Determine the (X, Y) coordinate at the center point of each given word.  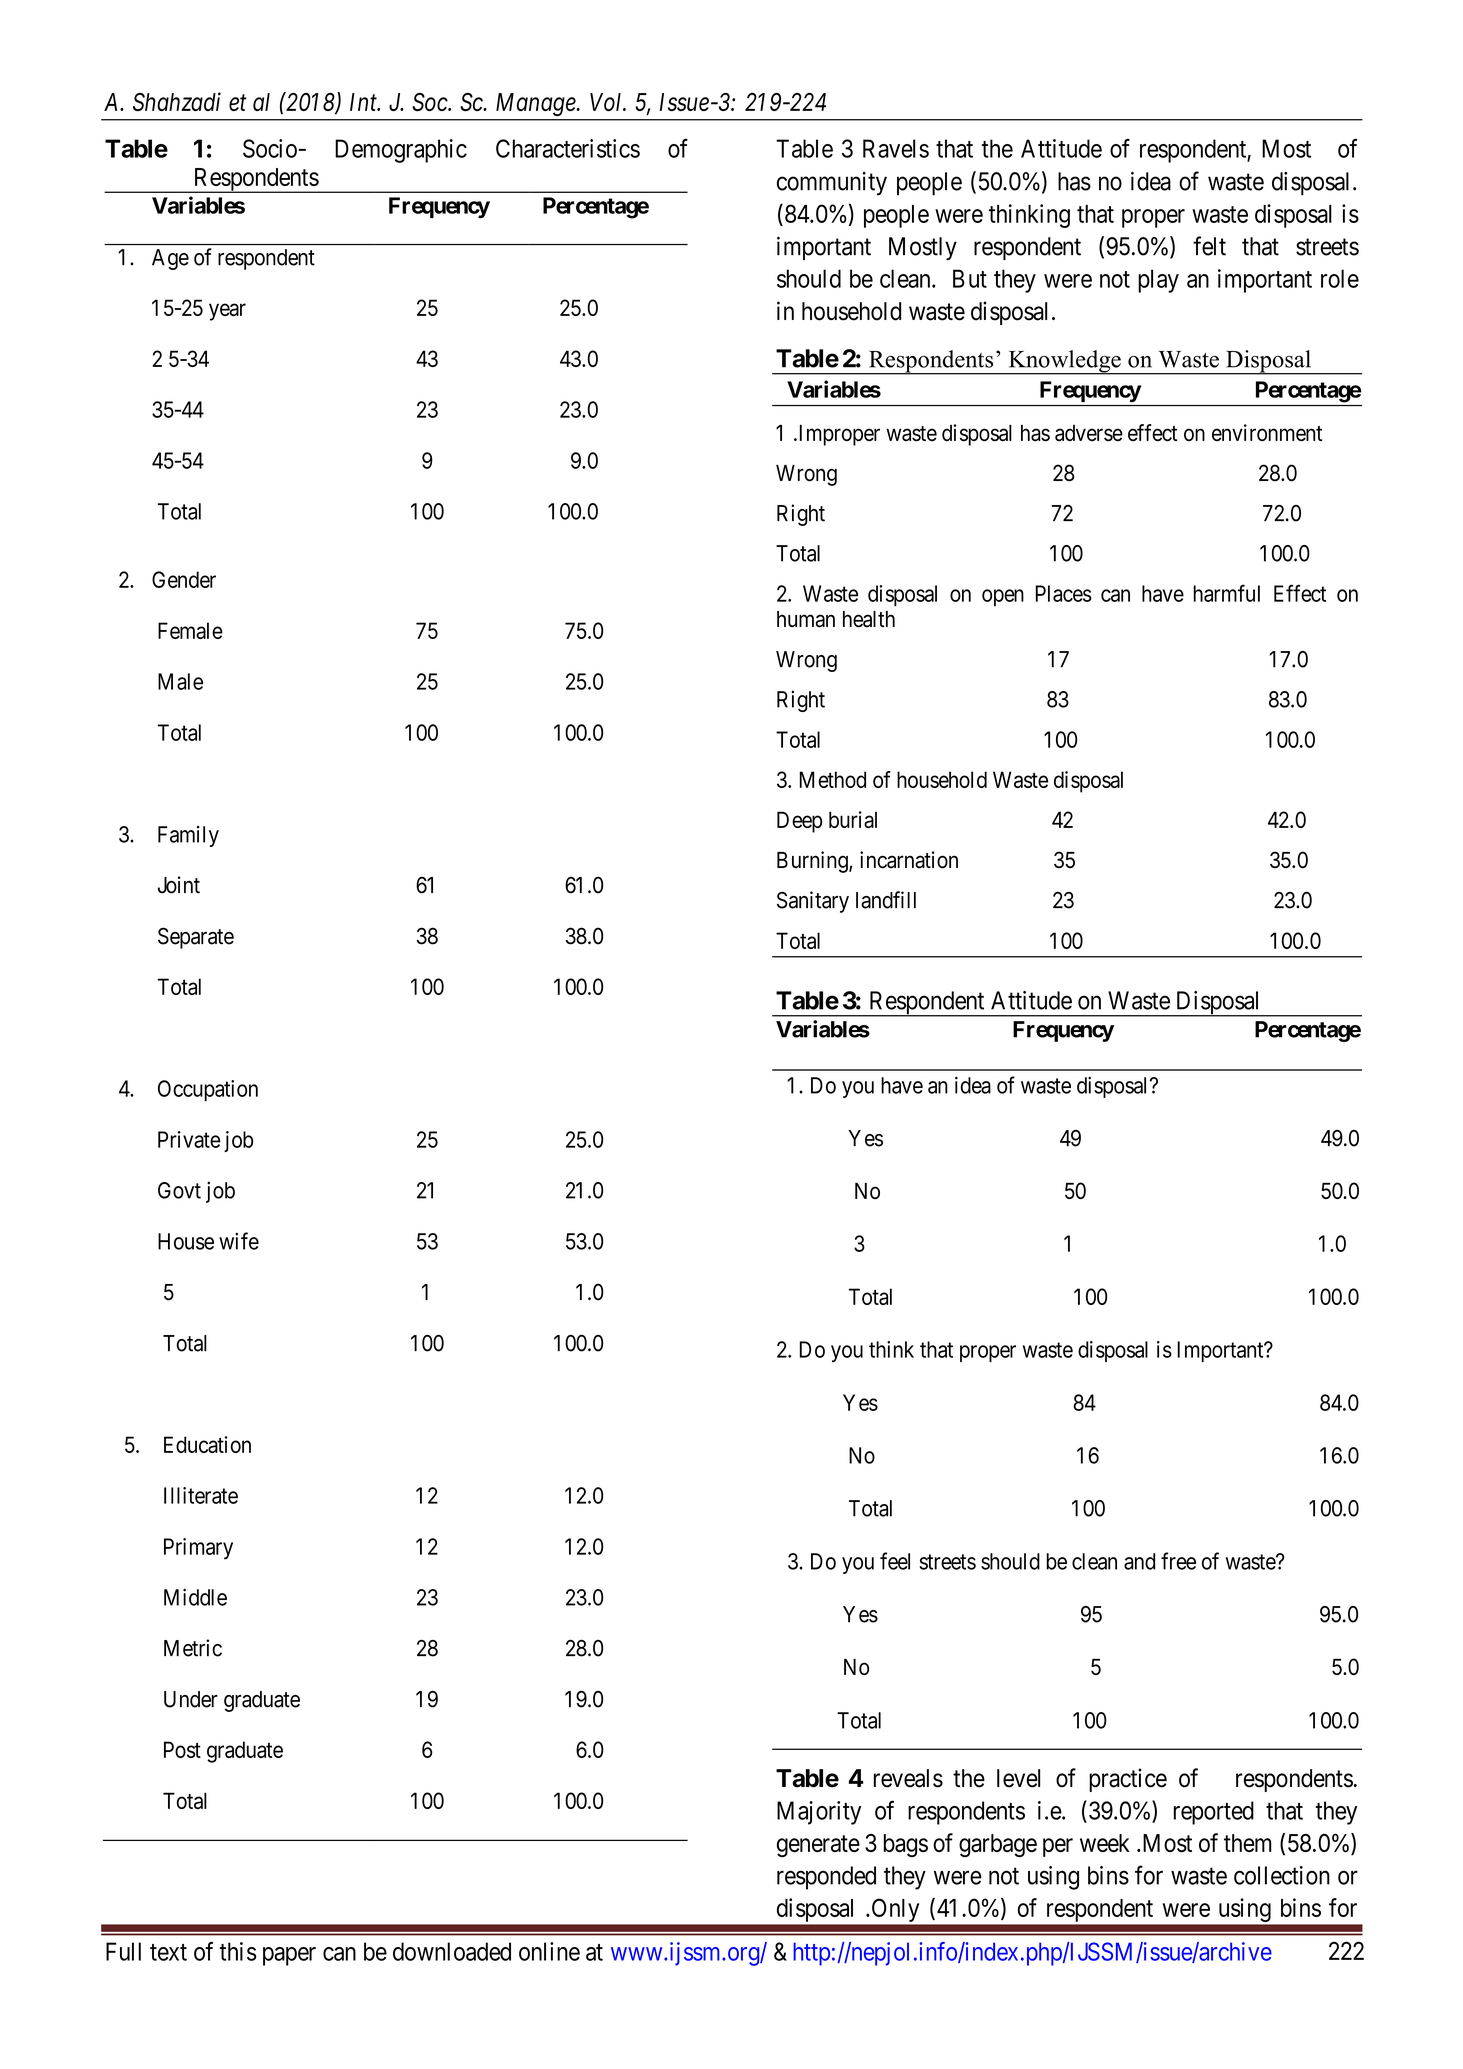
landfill (886, 900)
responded (826, 1878)
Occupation (208, 1090)
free (1178, 1561)
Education (207, 1444)
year (227, 312)
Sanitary (813, 902)
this (238, 1951)
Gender (184, 579)
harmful (1226, 593)
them (1248, 1843)
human (806, 619)
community (832, 184)
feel (895, 1561)
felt (1209, 246)
